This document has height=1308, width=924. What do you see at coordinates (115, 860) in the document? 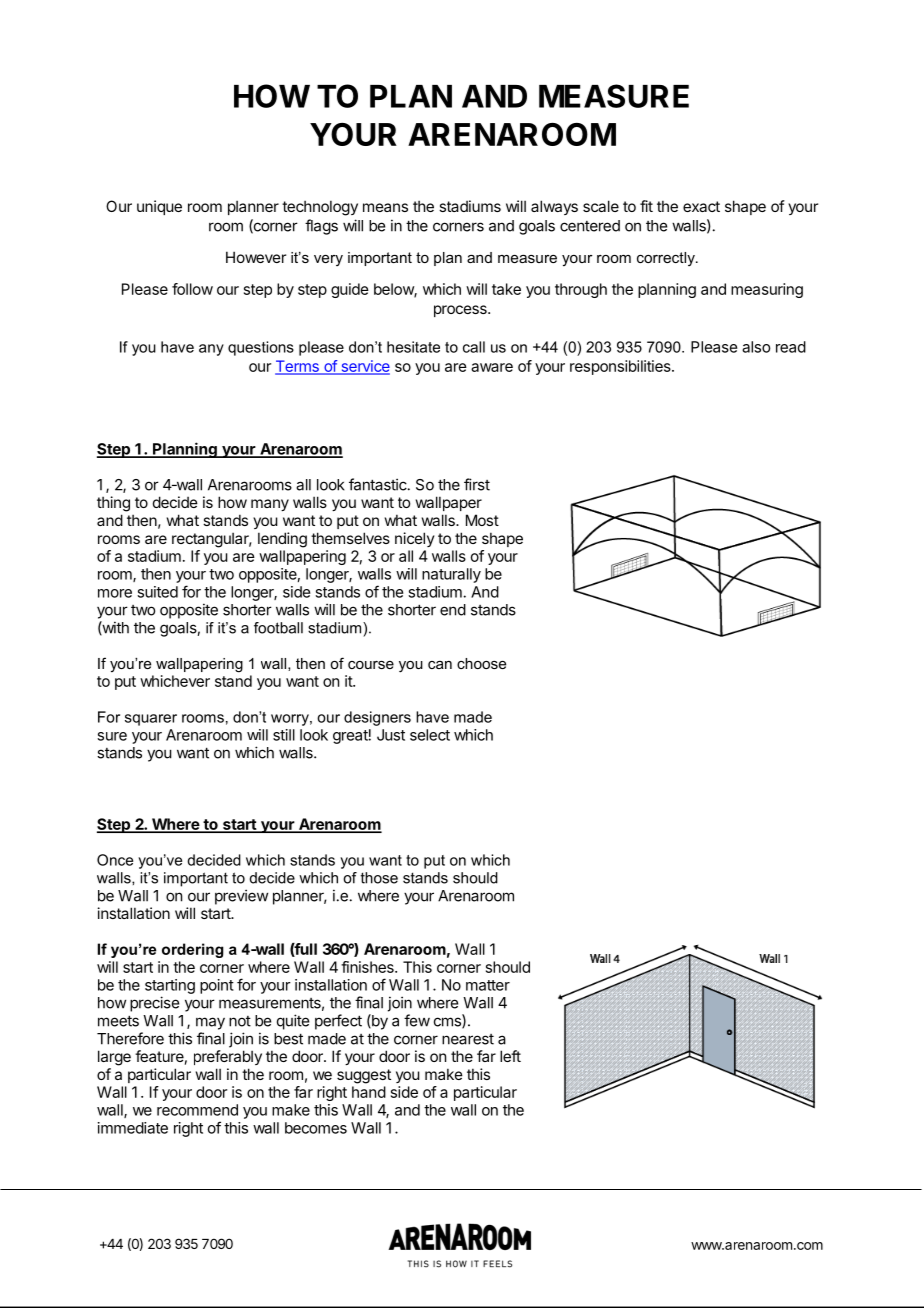
I see `Once` at bounding box center [115, 860].
